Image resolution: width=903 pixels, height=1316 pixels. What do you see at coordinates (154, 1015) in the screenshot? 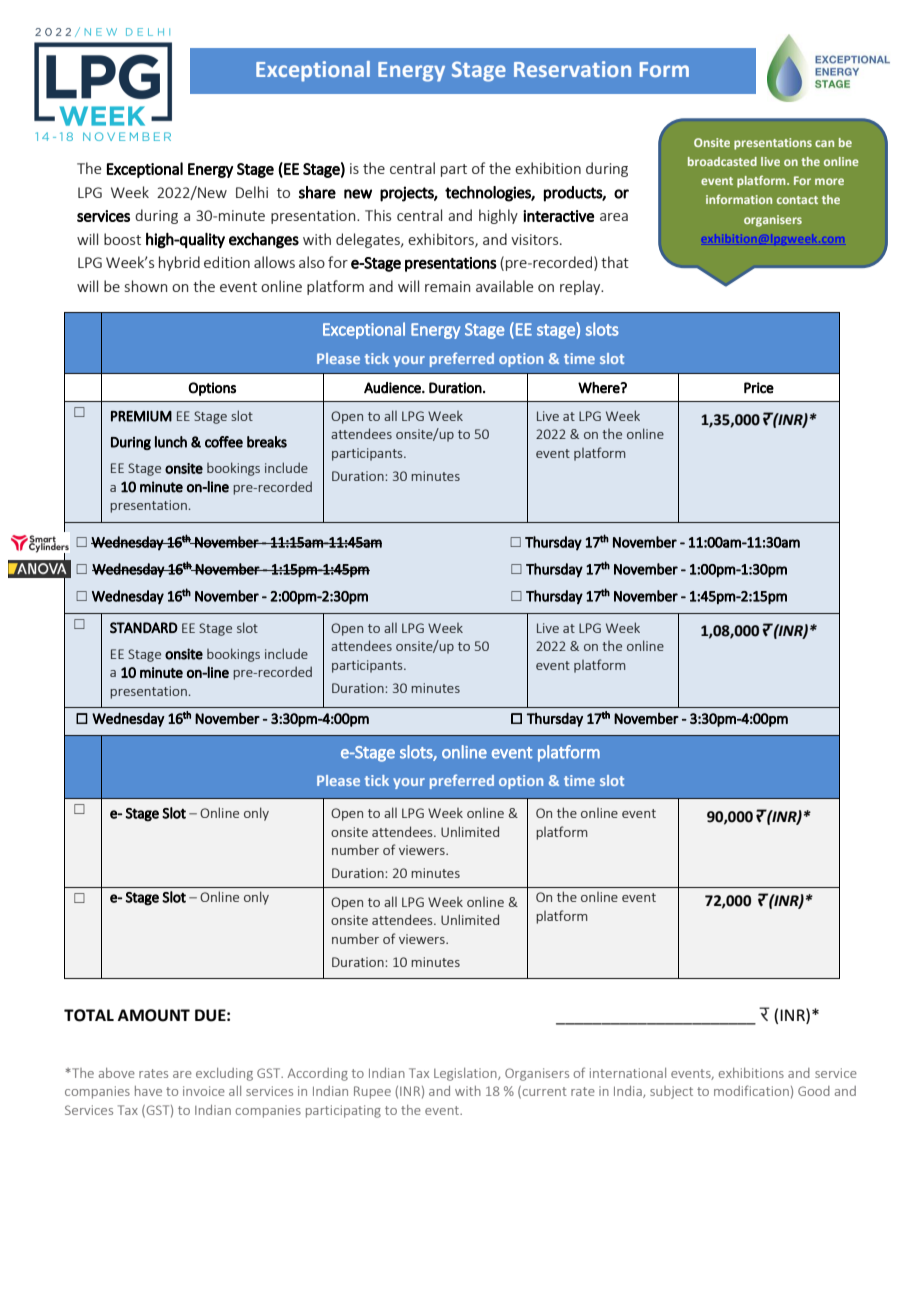
I see `AMOUNT` at bounding box center [154, 1015].
